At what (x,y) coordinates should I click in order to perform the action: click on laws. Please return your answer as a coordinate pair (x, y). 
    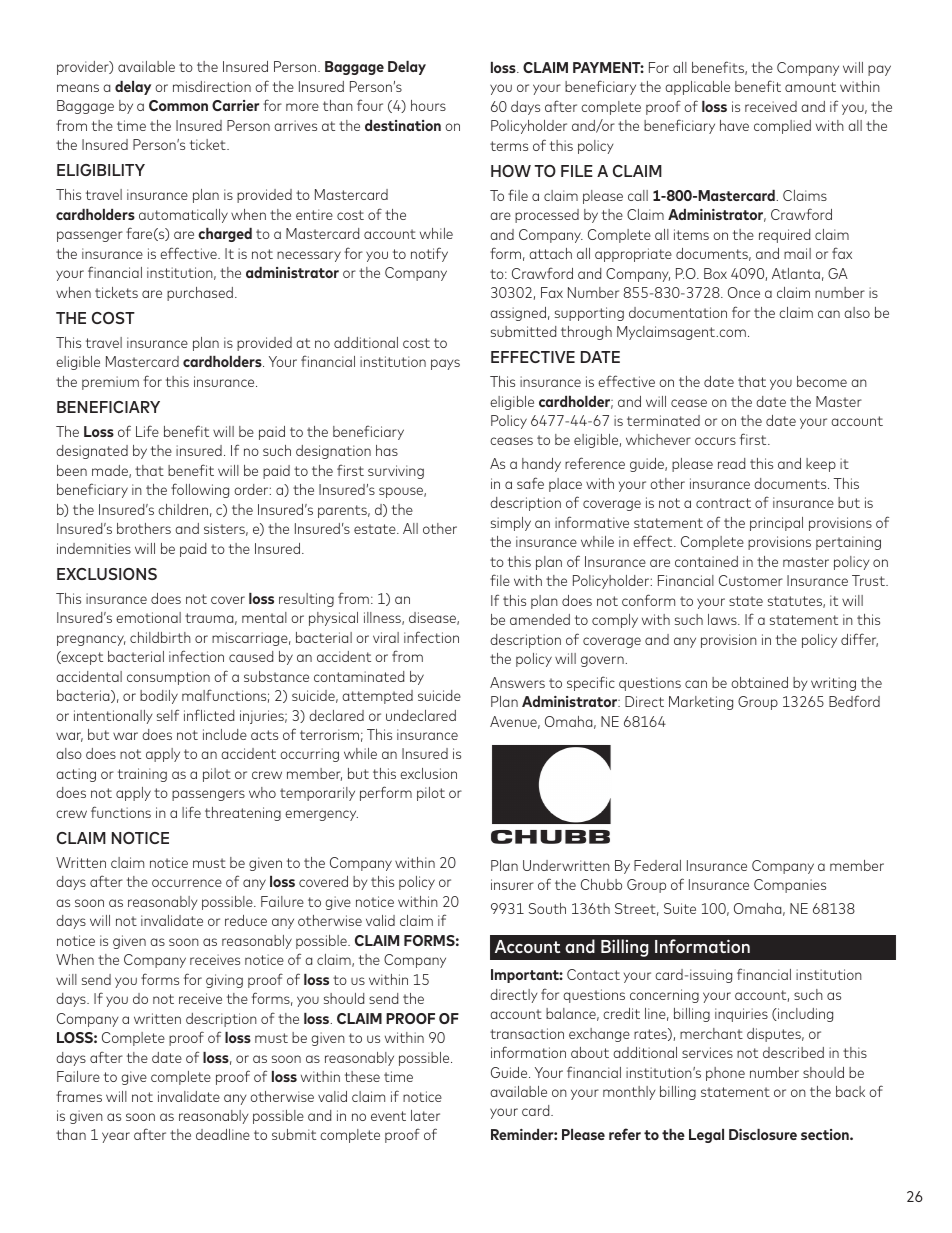
    Looking at the image, I should click on (723, 619).
